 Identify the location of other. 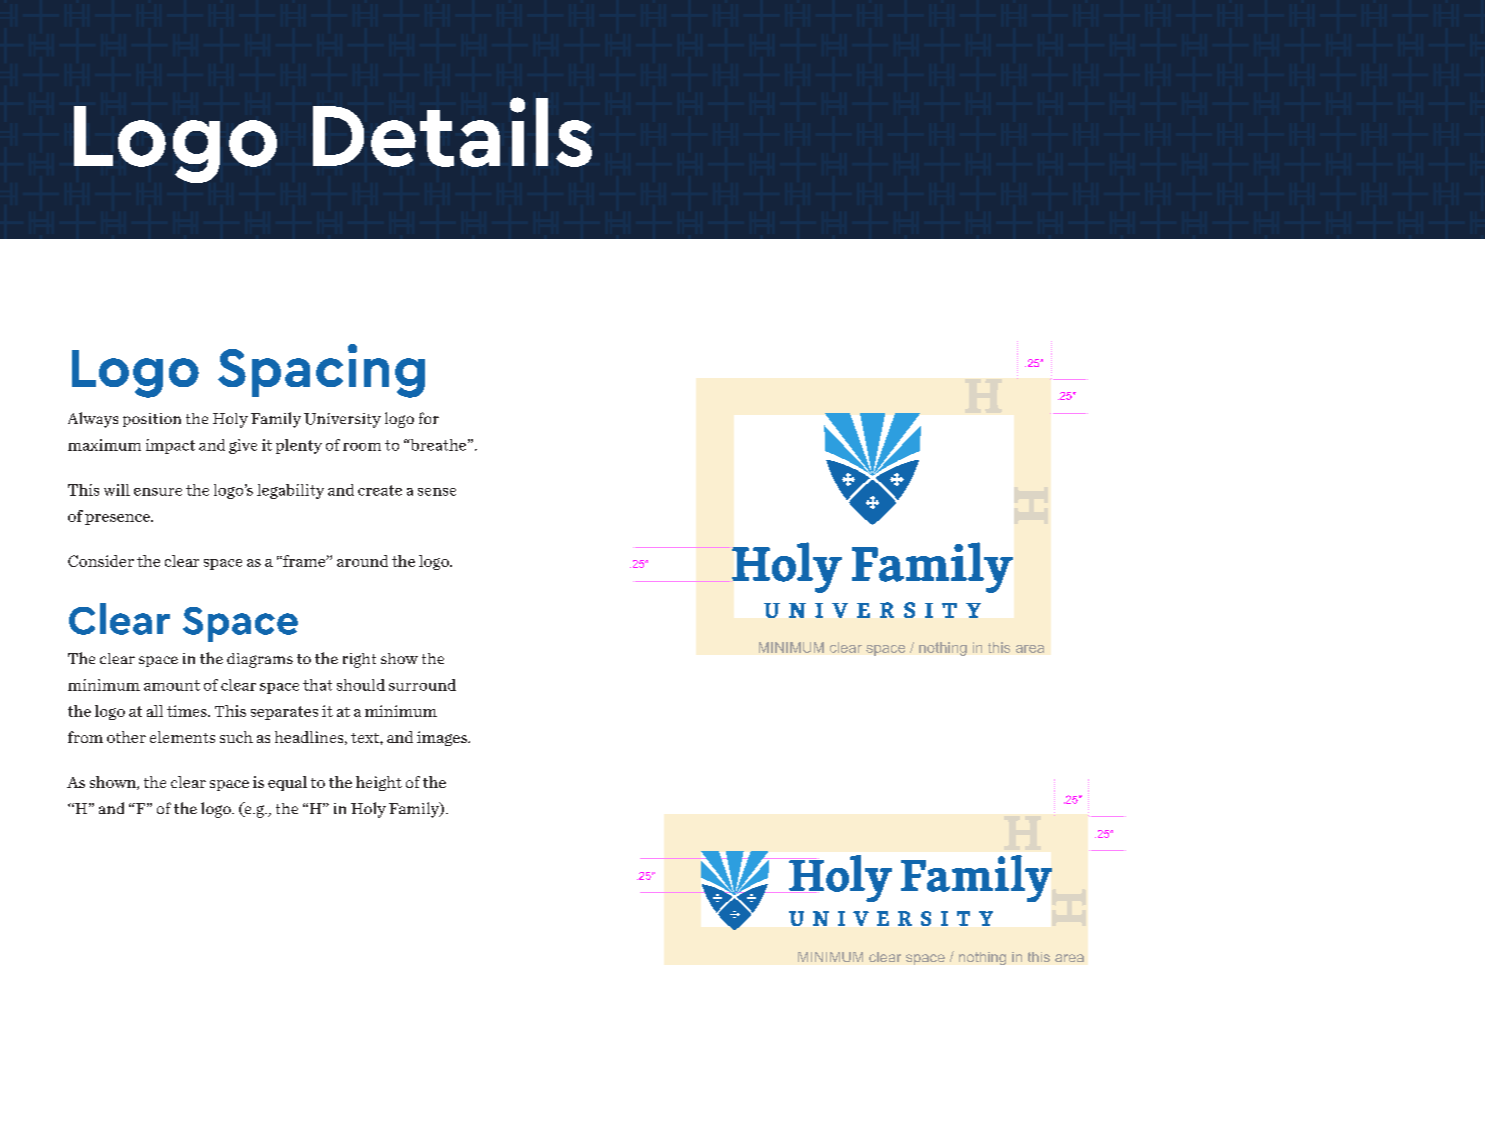
(126, 737).
